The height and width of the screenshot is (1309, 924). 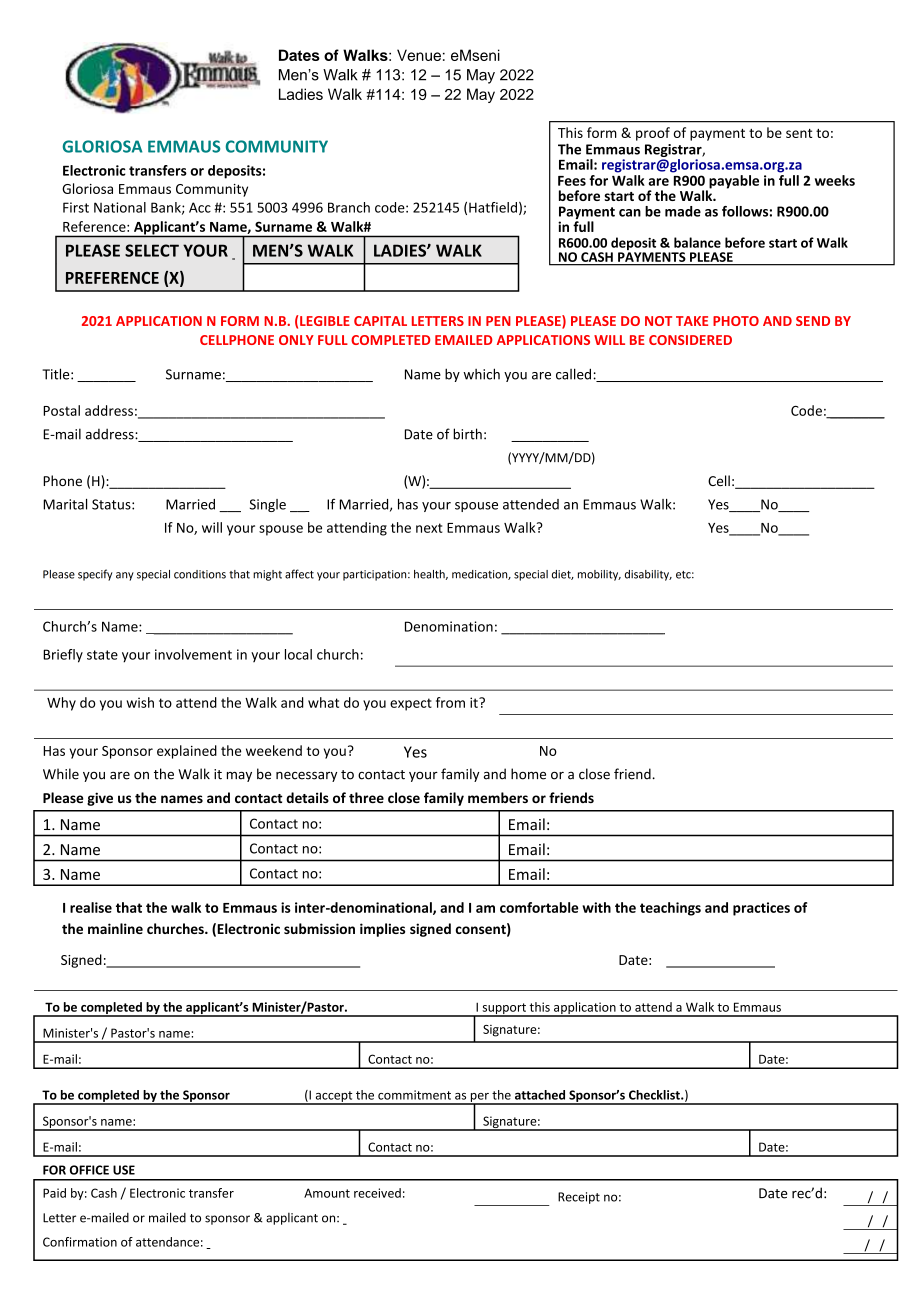 What do you see at coordinates (761, 909) in the screenshot?
I see `practices` at bounding box center [761, 909].
